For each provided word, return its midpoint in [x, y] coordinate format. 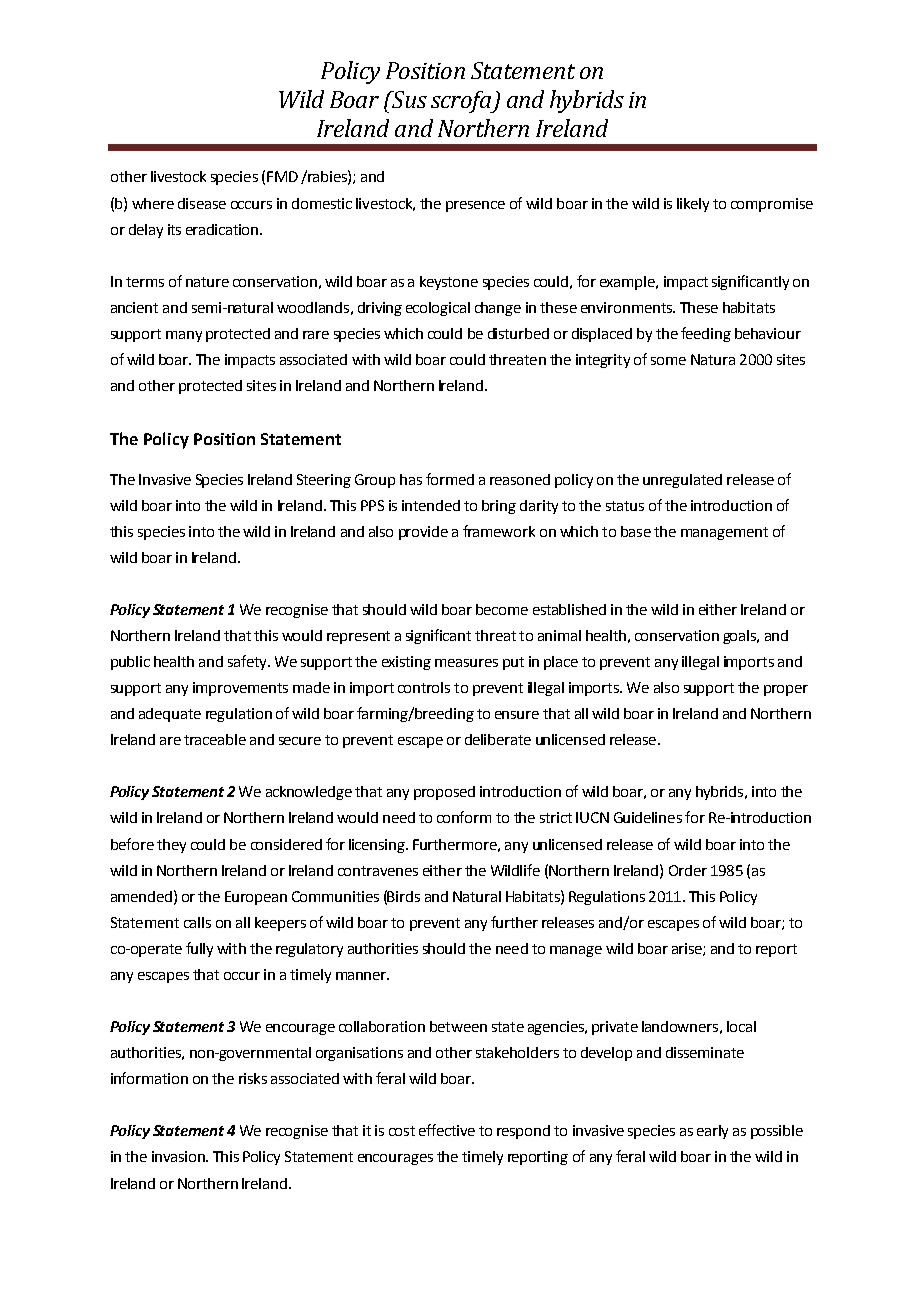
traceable [215, 739]
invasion [179, 1156]
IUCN [592, 817]
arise [688, 949]
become [502, 609]
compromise [772, 205]
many [184, 336]
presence [475, 206]
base [636, 531]
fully [199, 949]
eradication [223, 229]
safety [248, 662]
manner [362, 976]
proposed [444, 793]
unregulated [682, 481]
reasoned [520, 479]
